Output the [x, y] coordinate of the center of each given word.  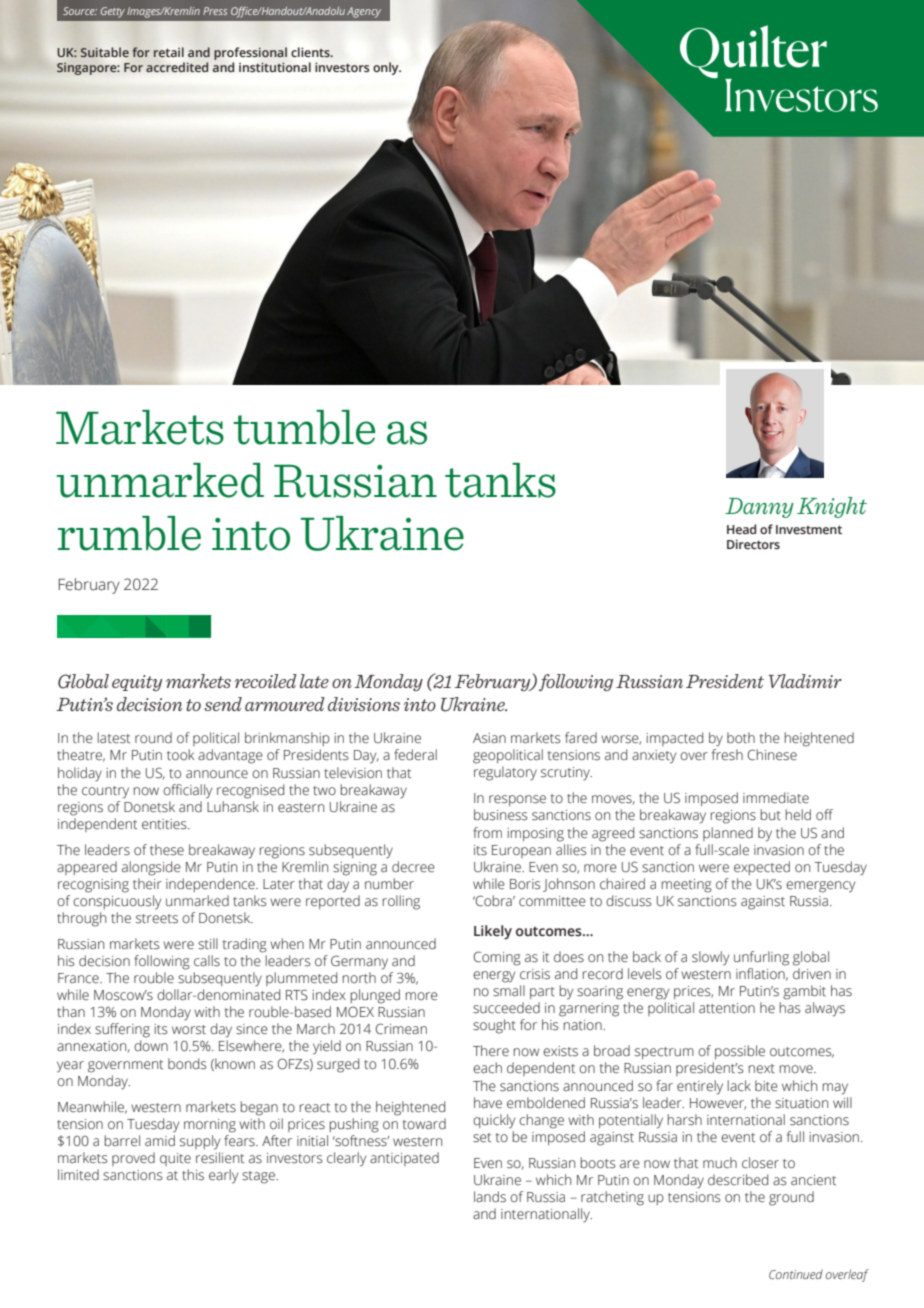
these [167, 850]
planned [728, 834]
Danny [759, 508]
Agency [364, 12]
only [387, 68]
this [193, 1175]
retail [169, 52]
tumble [304, 427]
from [487, 832]
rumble [129, 533]
